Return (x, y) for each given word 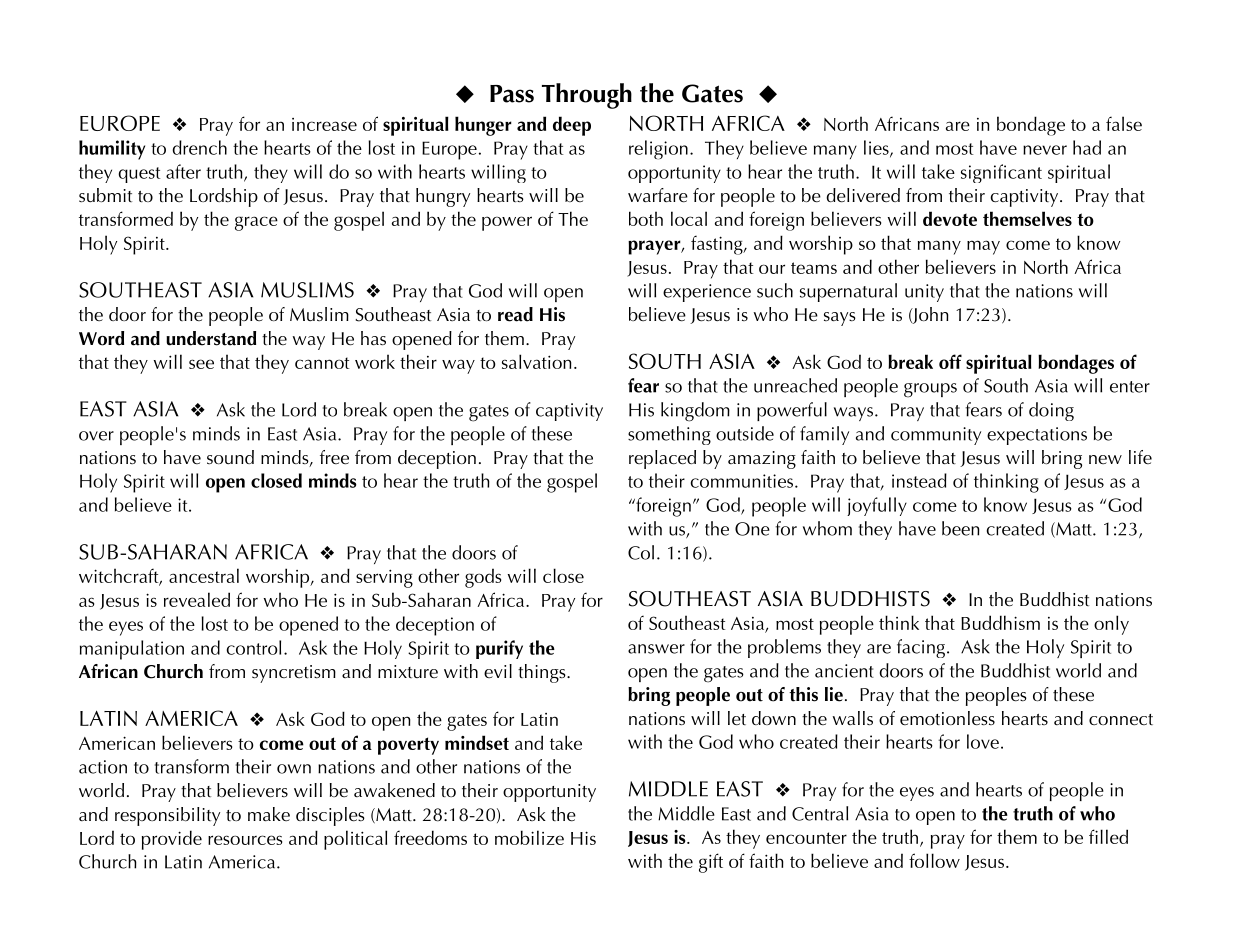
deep (572, 126)
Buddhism (1000, 622)
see (201, 364)
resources (245, 840)
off (950, 361)
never (1045, 150)
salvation (537, 361)
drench (199, 147)
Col (641, 552)
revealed (197, 599)
